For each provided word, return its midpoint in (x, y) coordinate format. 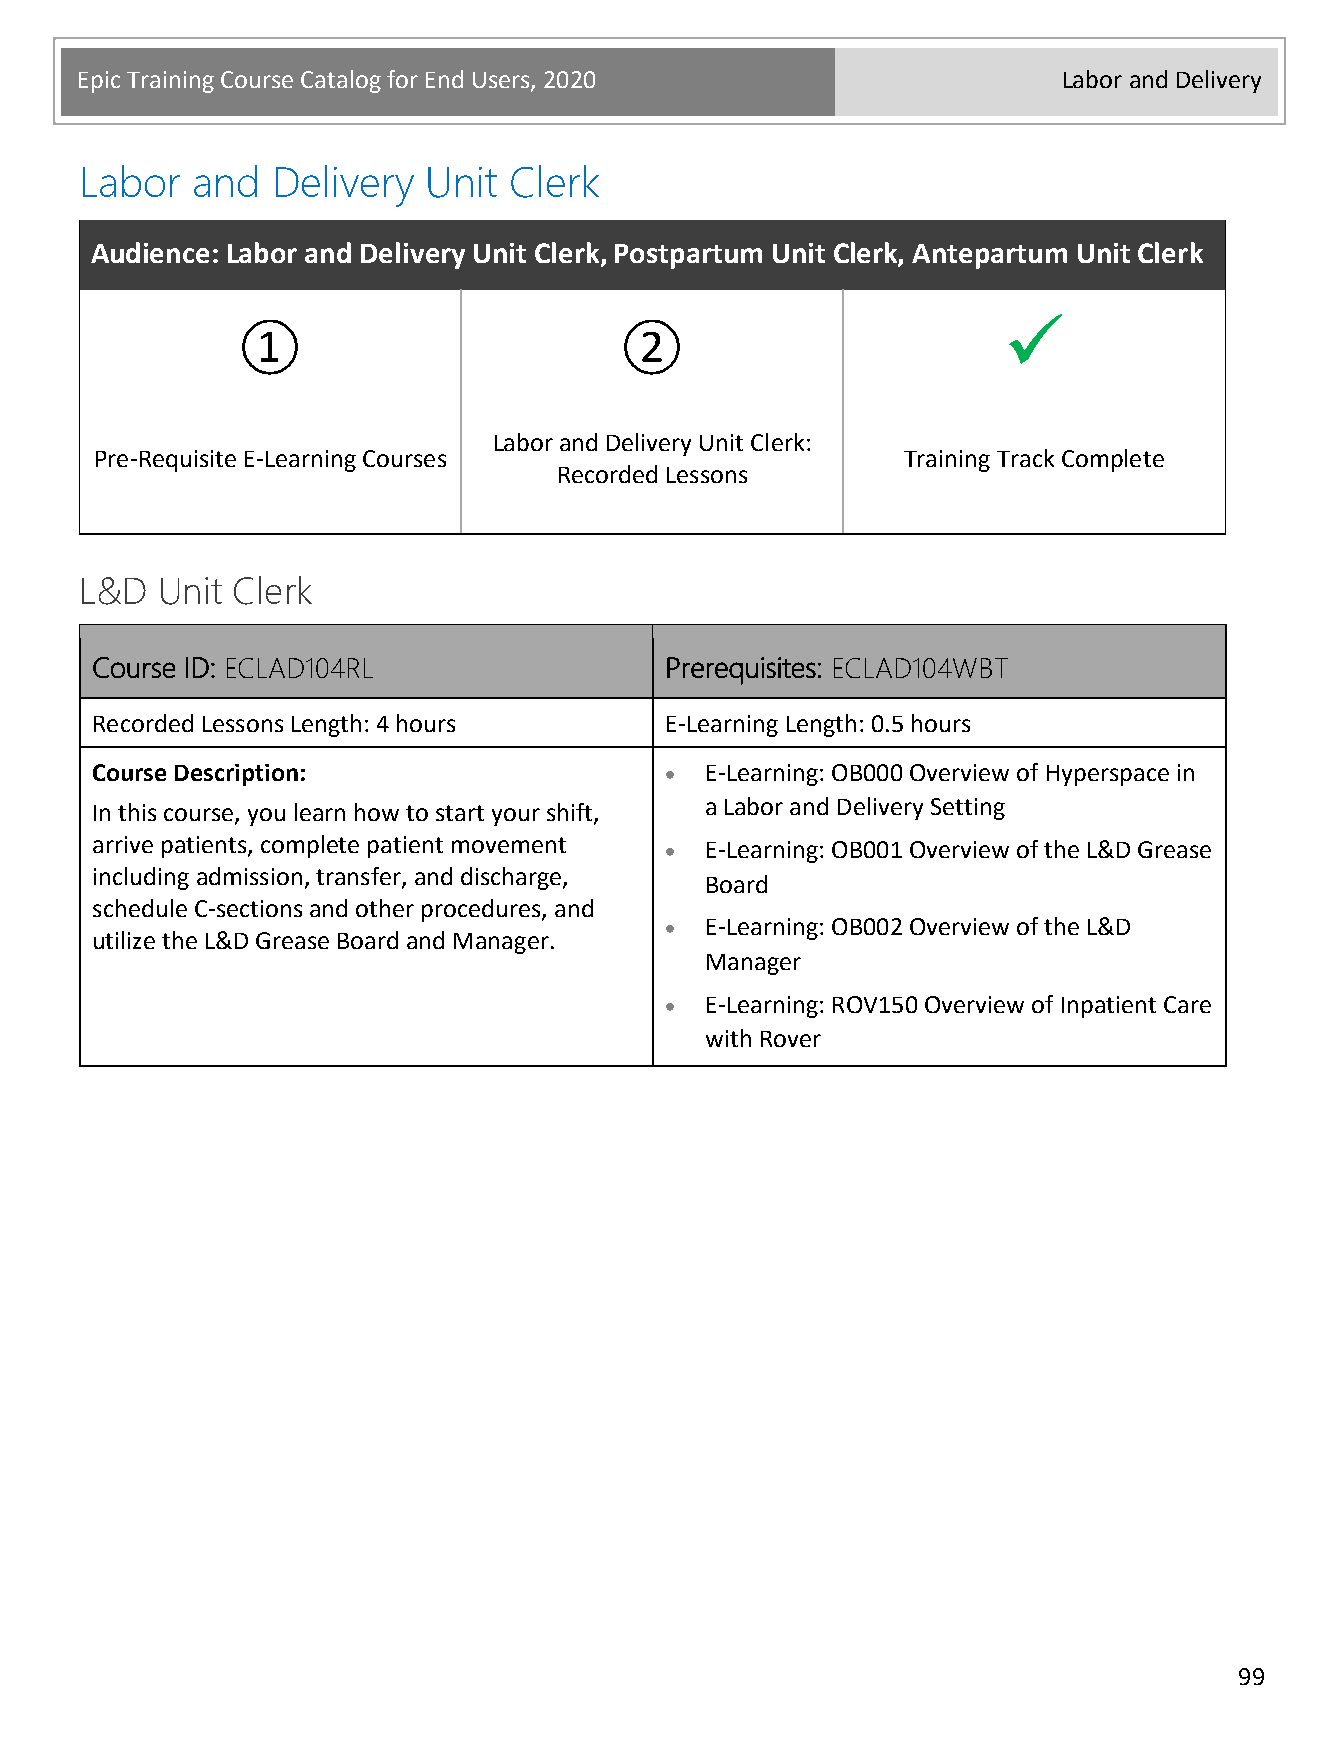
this (137, 812)
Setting (968, 809)
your (516, 817)
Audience (150, 252)
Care (1187, 1004)
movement (509, 845)
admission (249, 876)
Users (502, 81)
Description (236, 775)
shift (571, 813)
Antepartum (989, 256)
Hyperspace (1108, 775)
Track (1025, 458)
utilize (124, 940)
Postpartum (688, 256)
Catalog (341, 81)
